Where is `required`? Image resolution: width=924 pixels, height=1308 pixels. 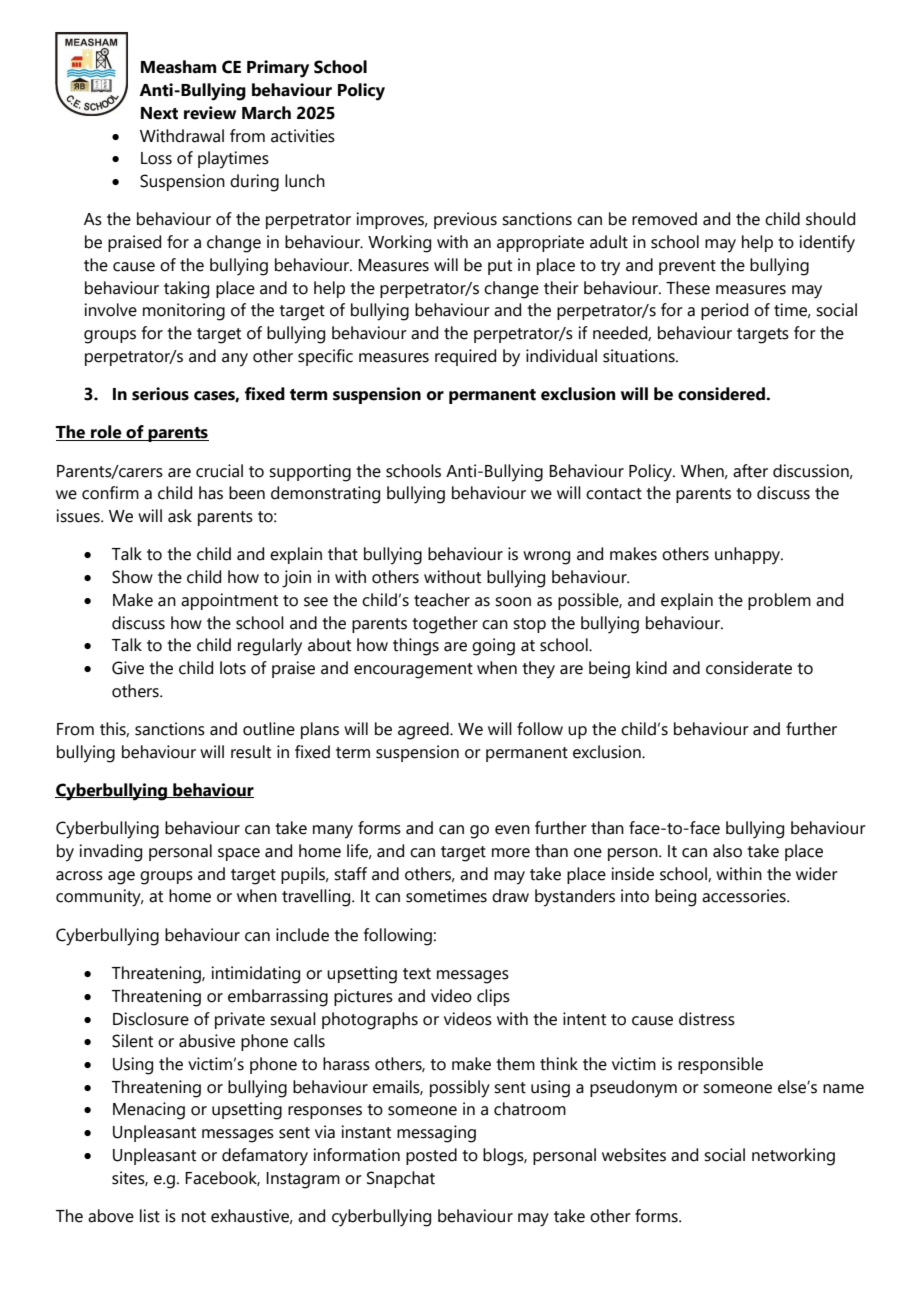 required is located at coordinates (465, 357).
